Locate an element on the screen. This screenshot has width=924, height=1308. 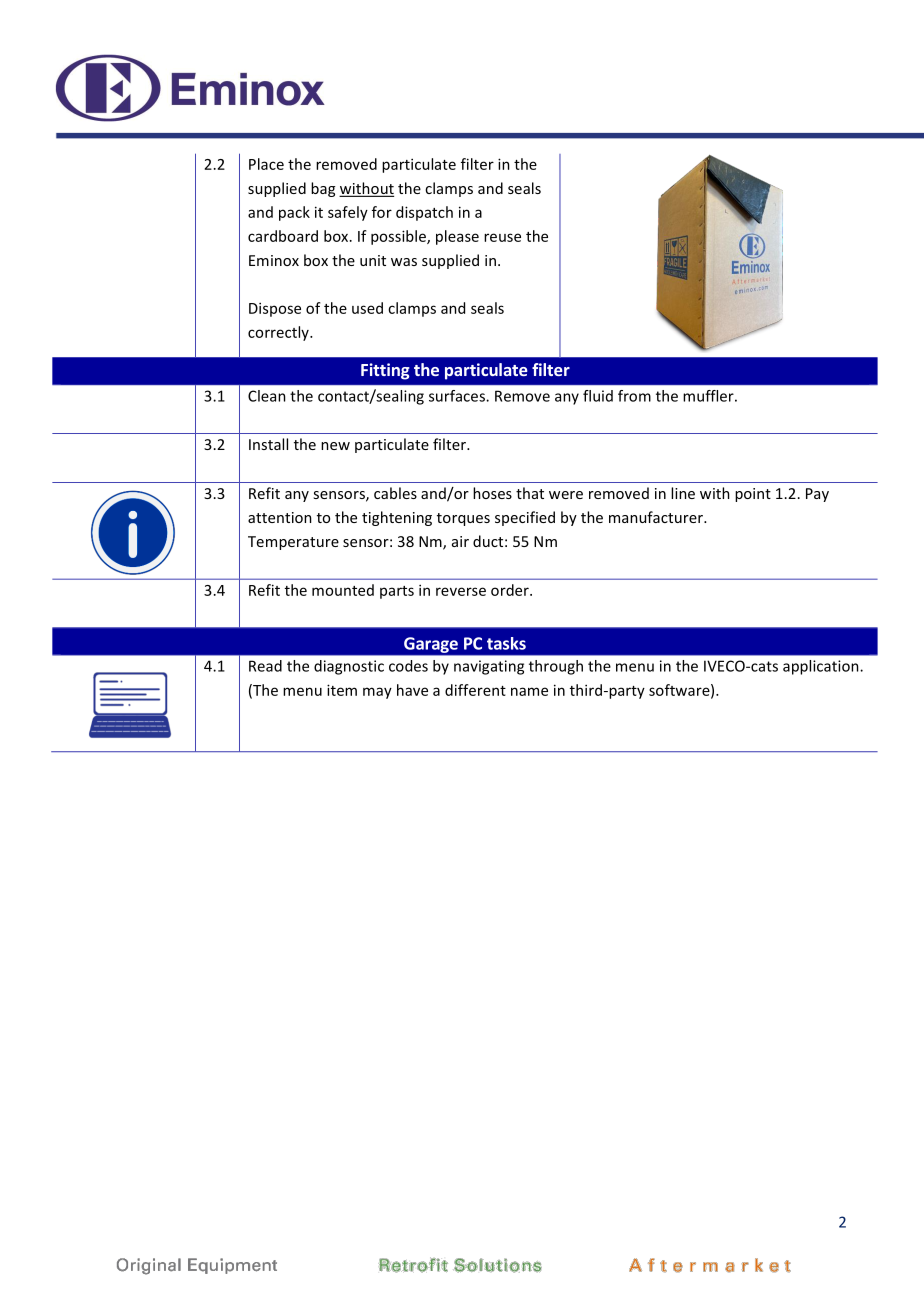
new is located at coordinates (335, 446).
